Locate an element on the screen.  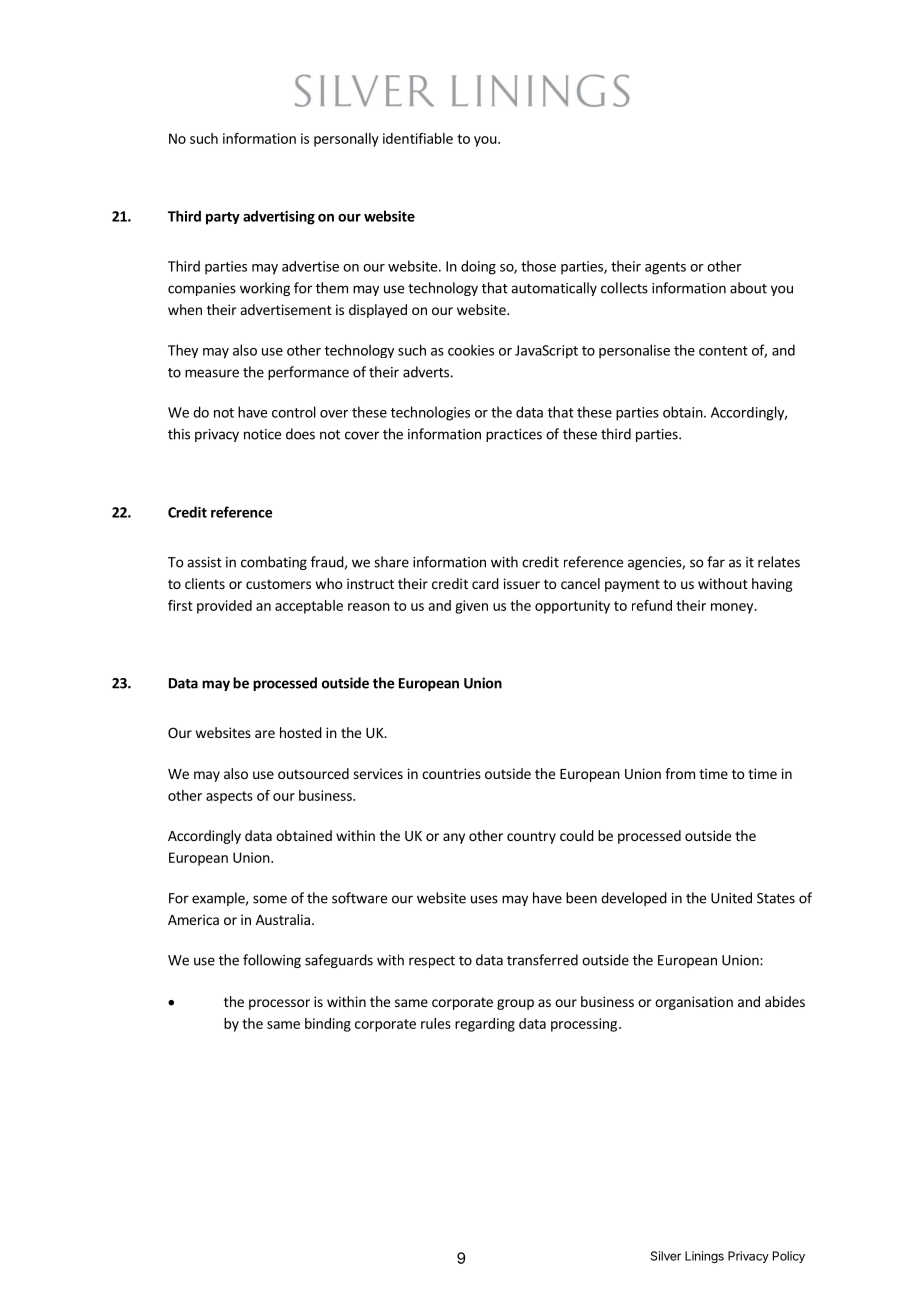
advertising is located at coordinates (279, 217).
